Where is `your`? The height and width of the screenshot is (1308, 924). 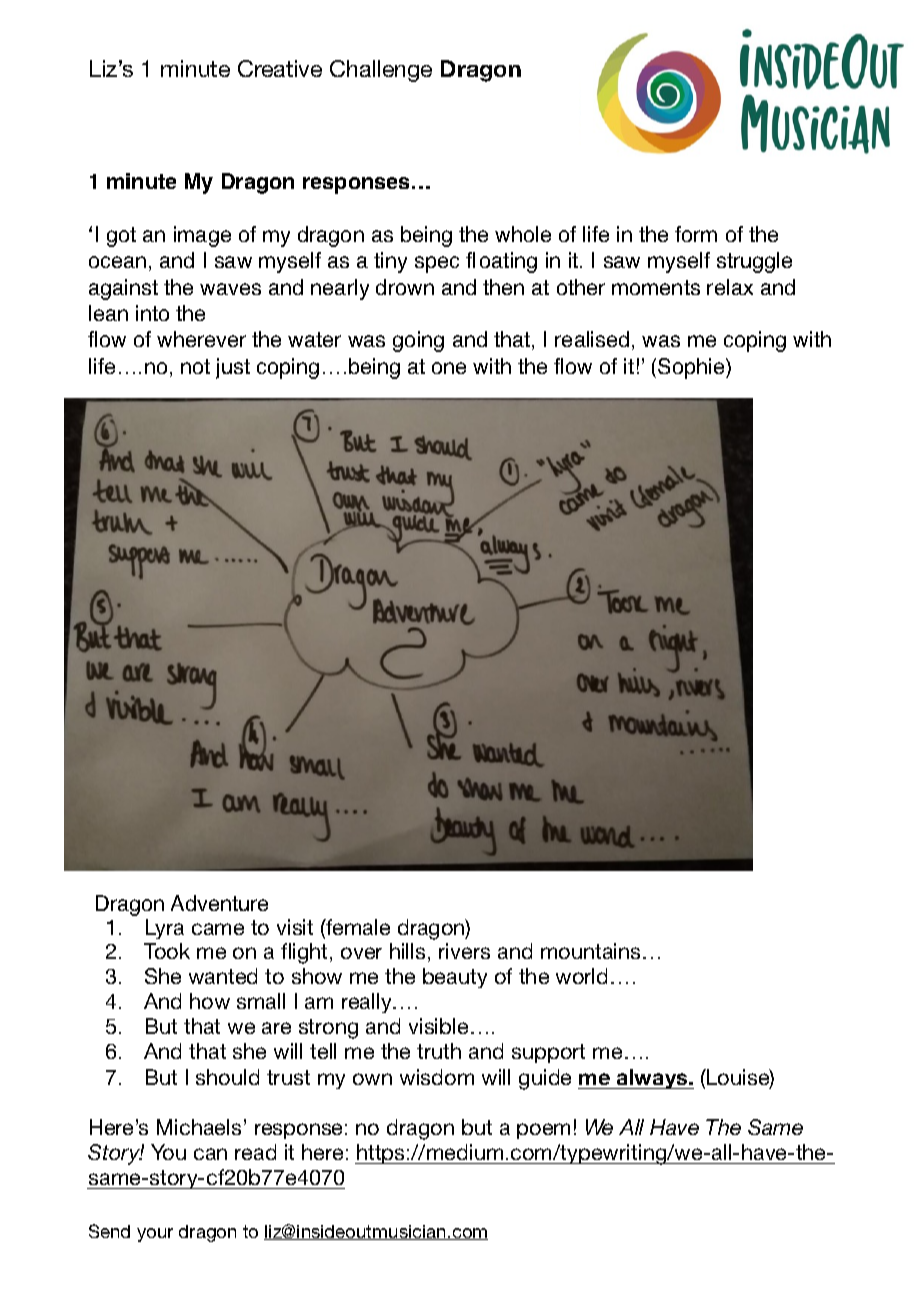
your is located at coordinates (155, 1235).
